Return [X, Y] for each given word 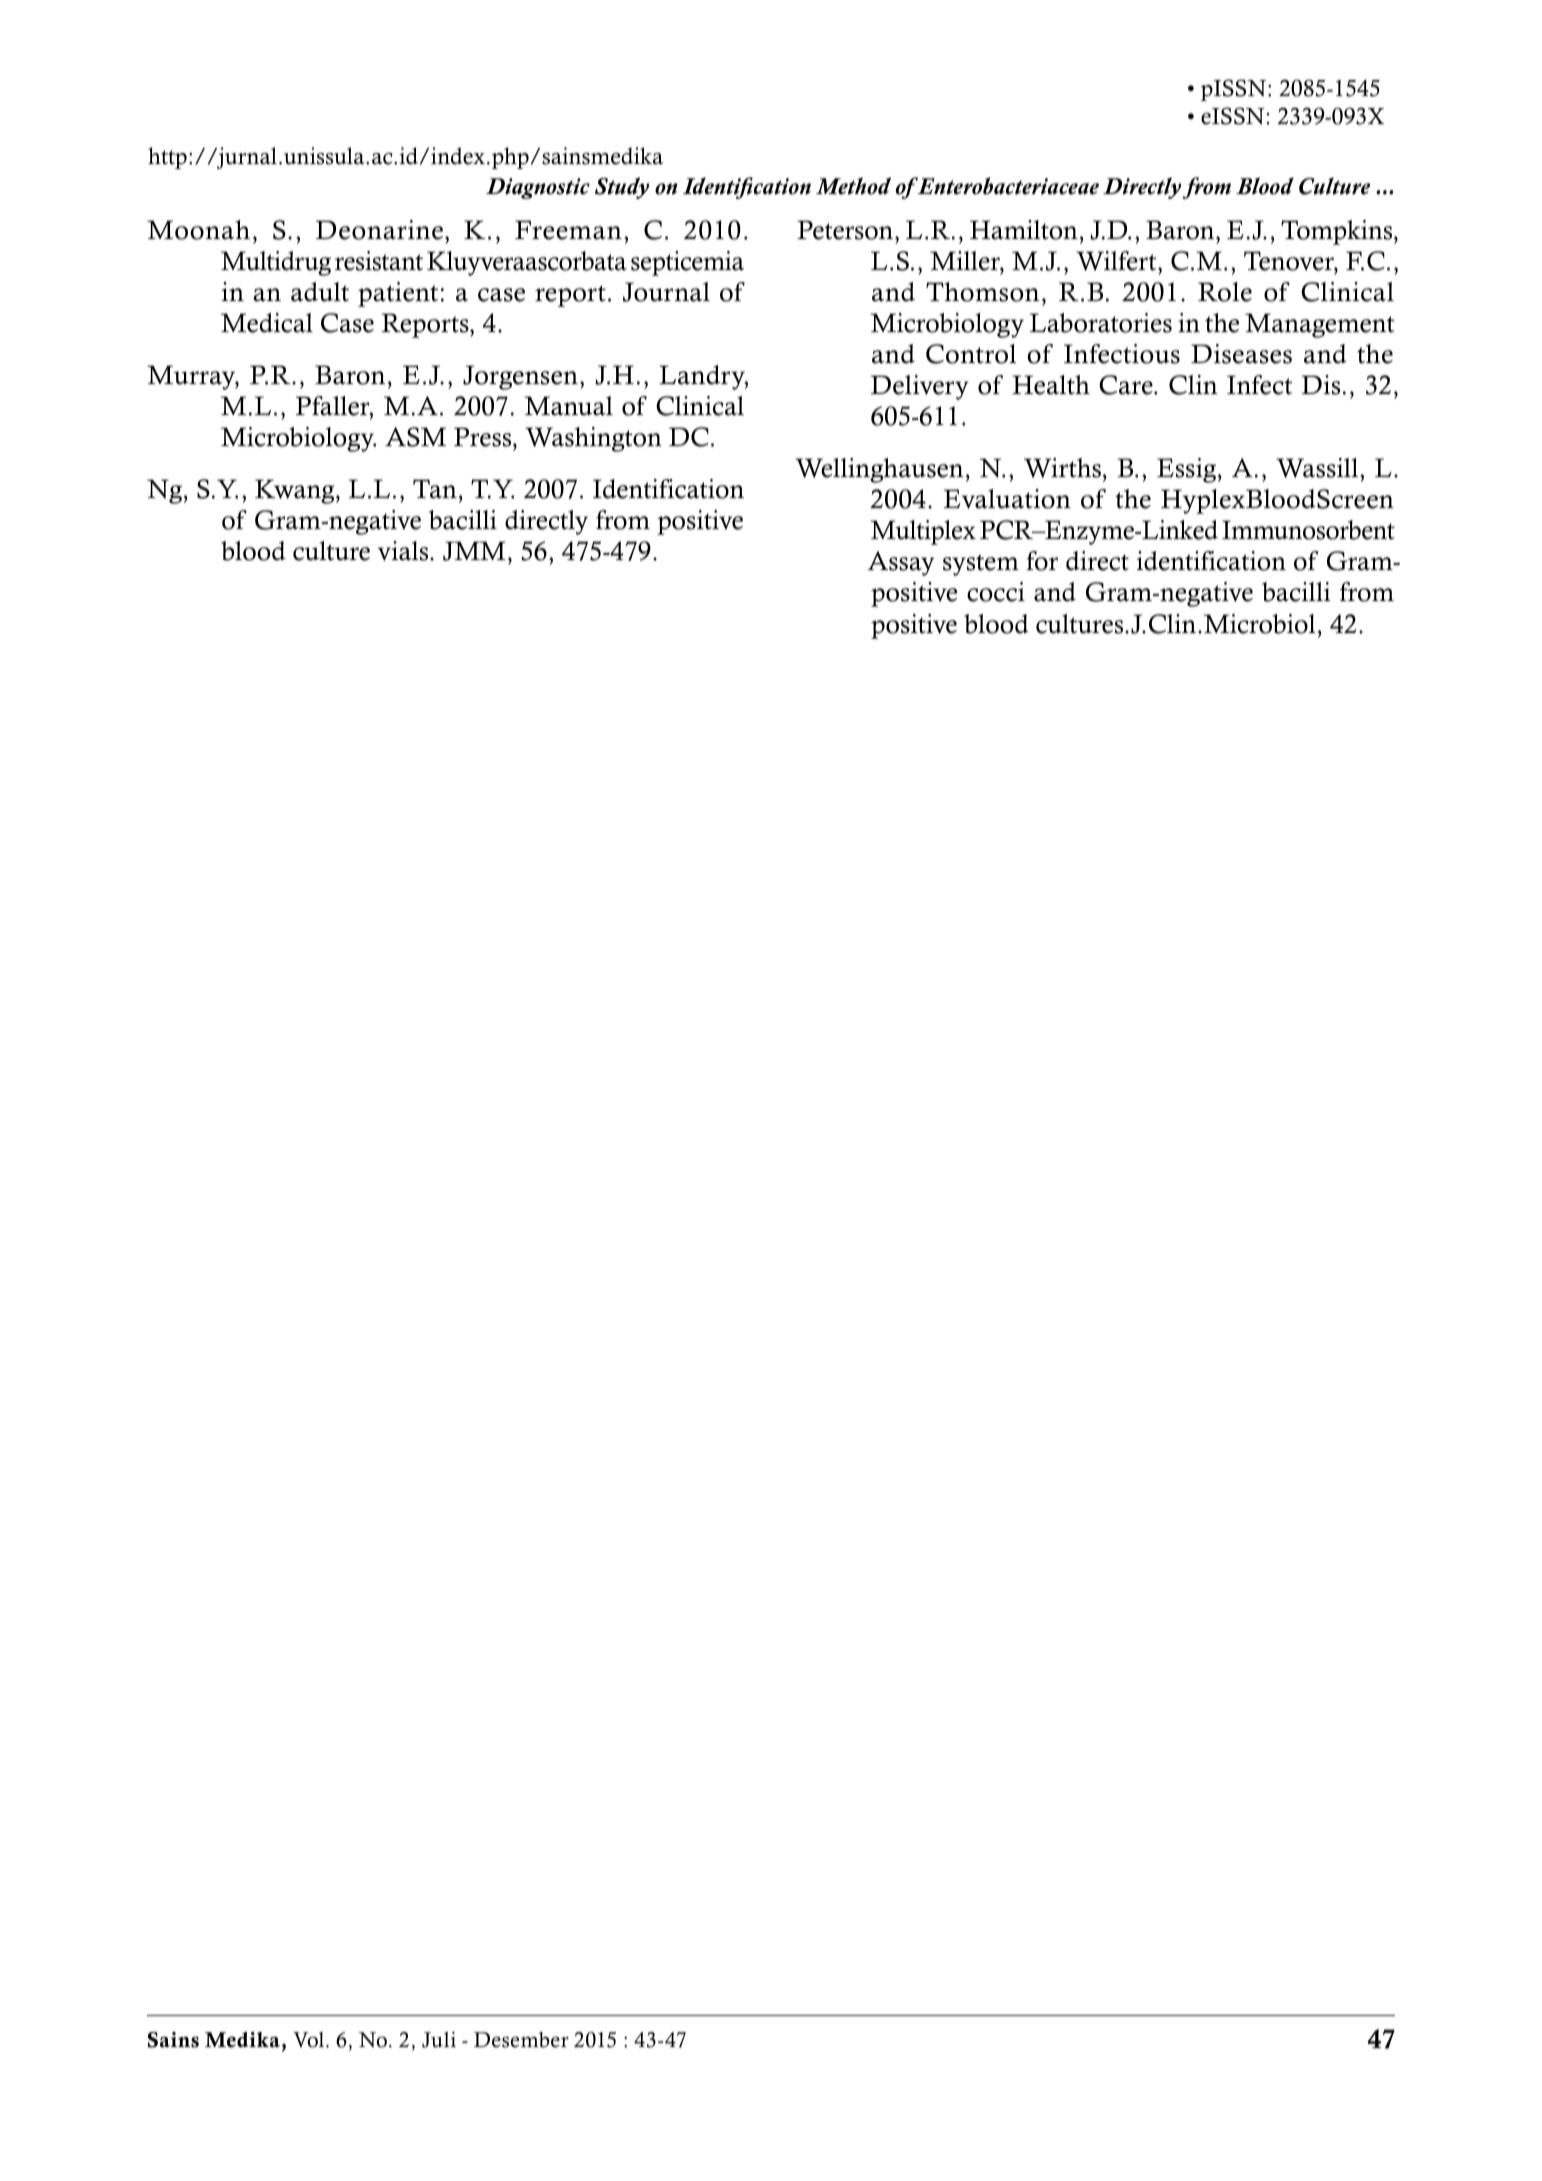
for [1042, 561]
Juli [439, 2039]
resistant [379, 261]
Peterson [846, 230]
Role [1225, 292]
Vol [310, 2040]
